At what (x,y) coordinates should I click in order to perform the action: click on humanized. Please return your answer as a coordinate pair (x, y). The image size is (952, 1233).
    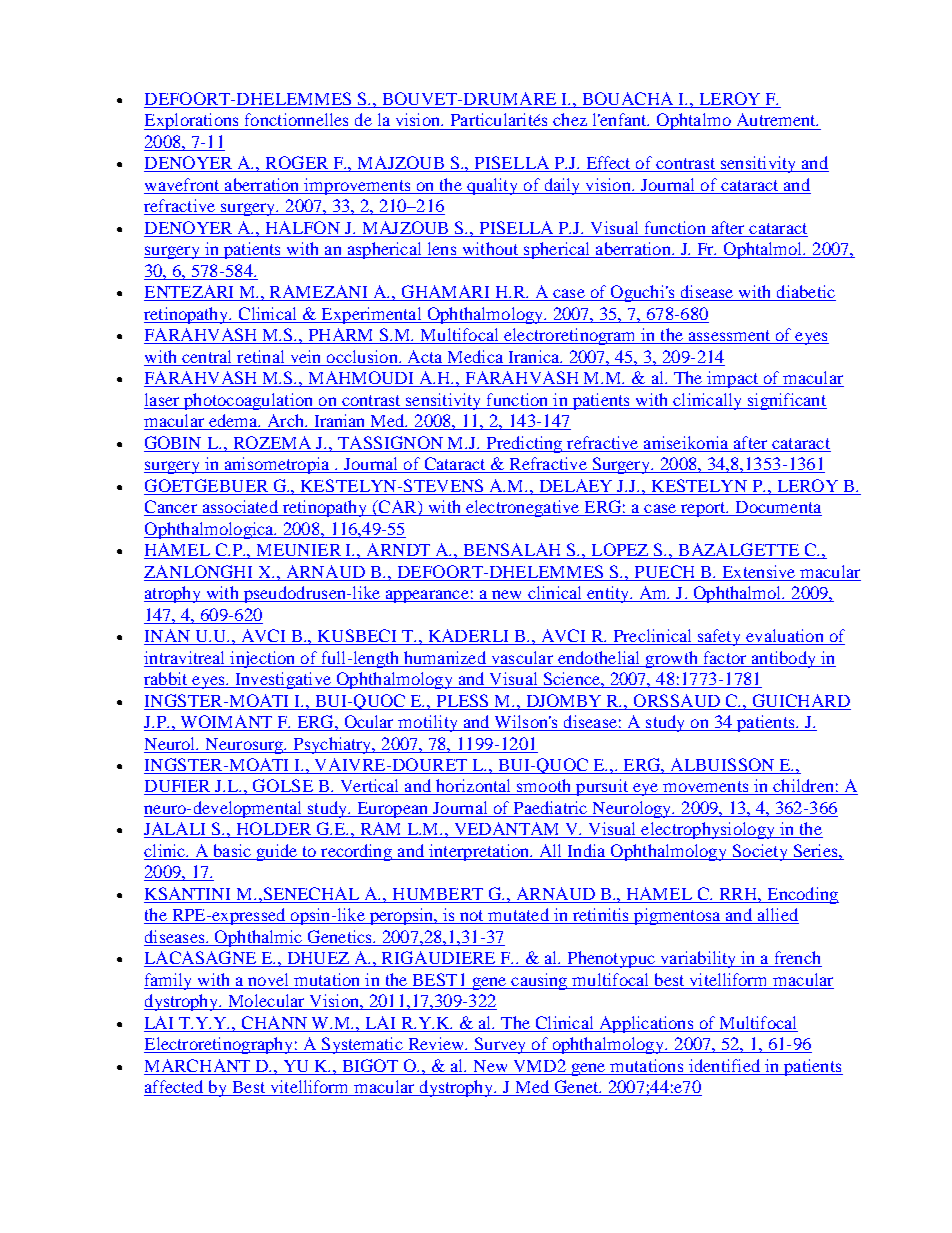
    Looking at the image, I should click on (445, 657).
